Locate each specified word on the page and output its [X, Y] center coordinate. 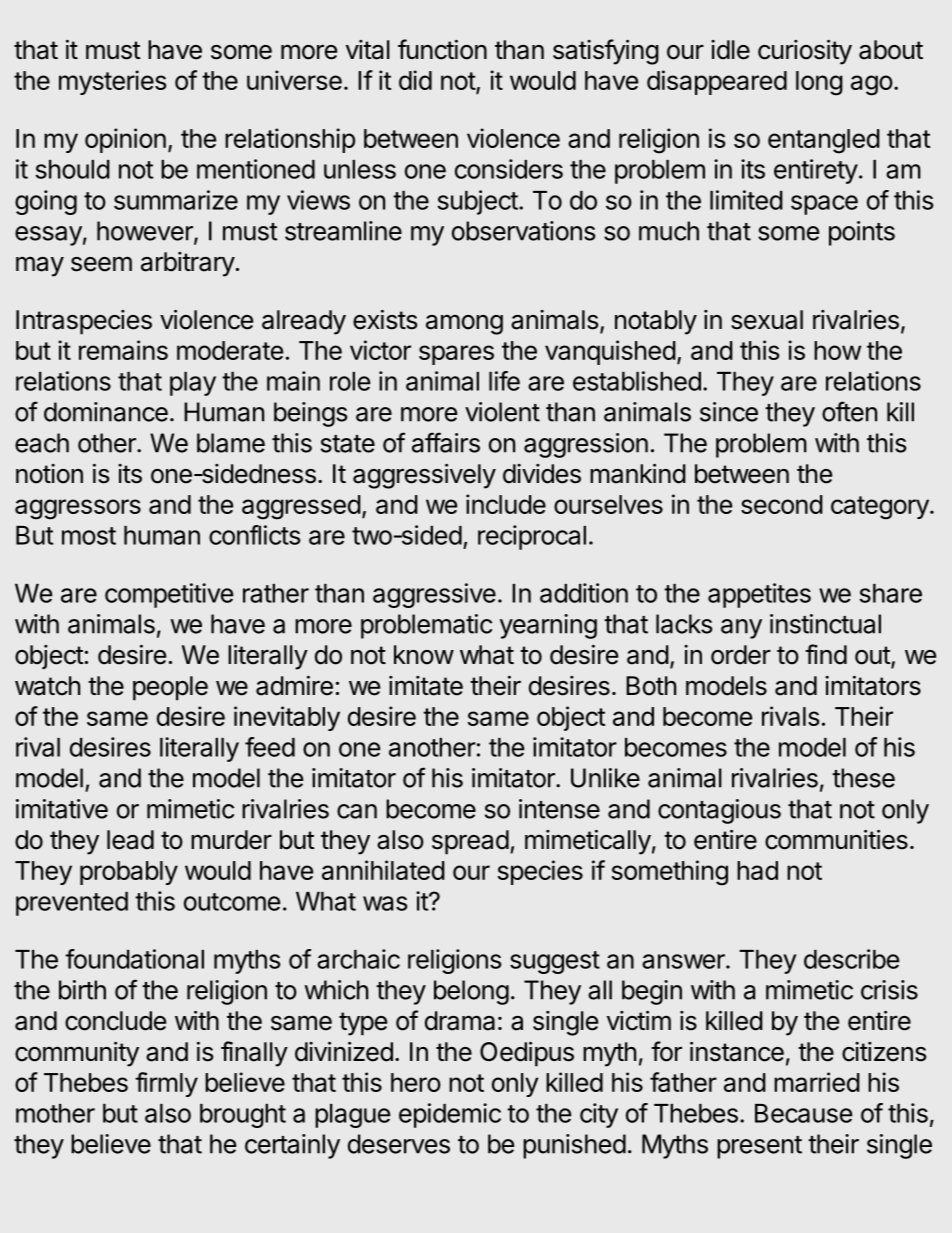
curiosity [805, 52]
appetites [759, 595]
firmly [166, 1084]
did [415, 80]
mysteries [112, 82]
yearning [548, 626]
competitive [169, 595]
